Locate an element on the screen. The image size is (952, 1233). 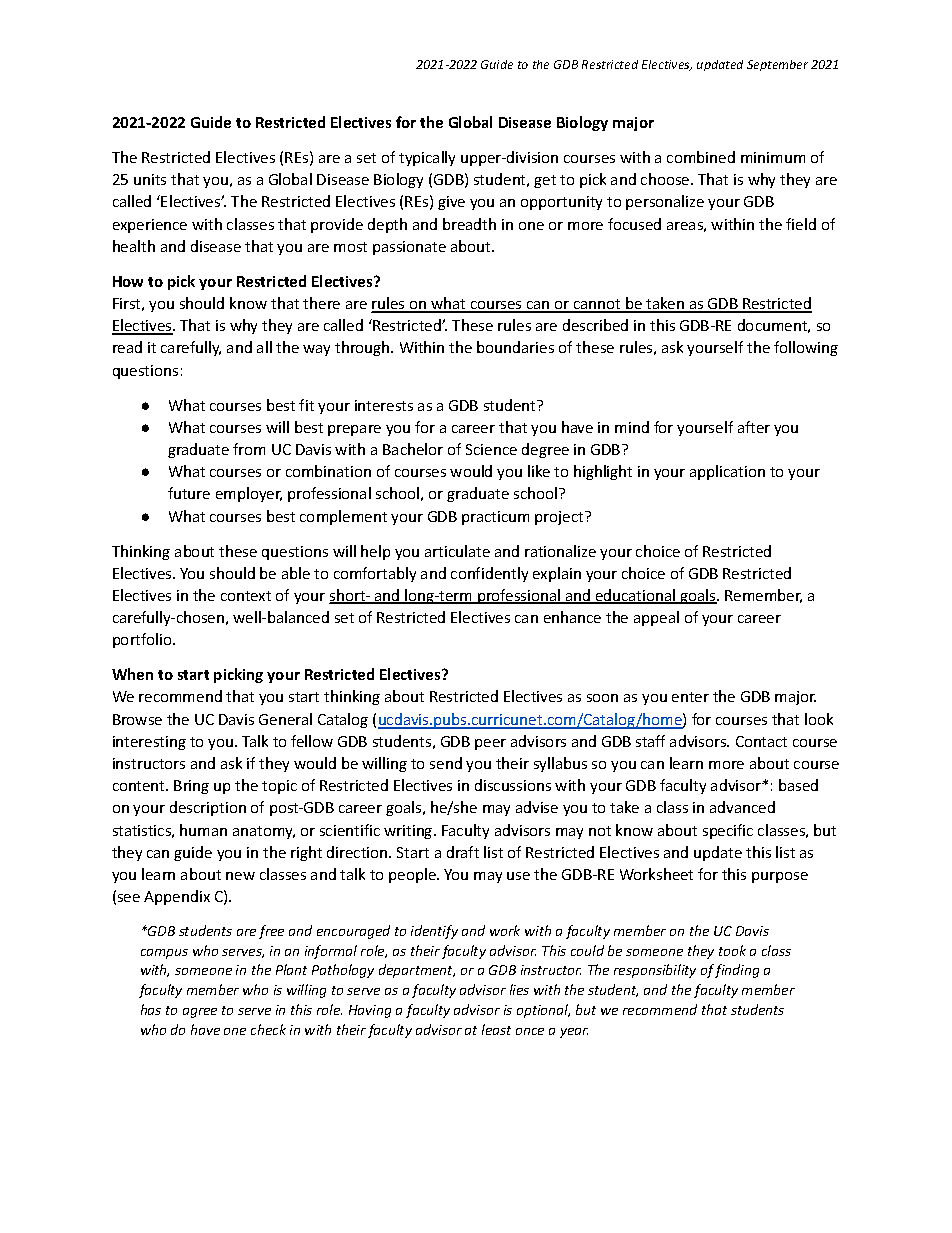
finding is located at coordinates (737, 971).
